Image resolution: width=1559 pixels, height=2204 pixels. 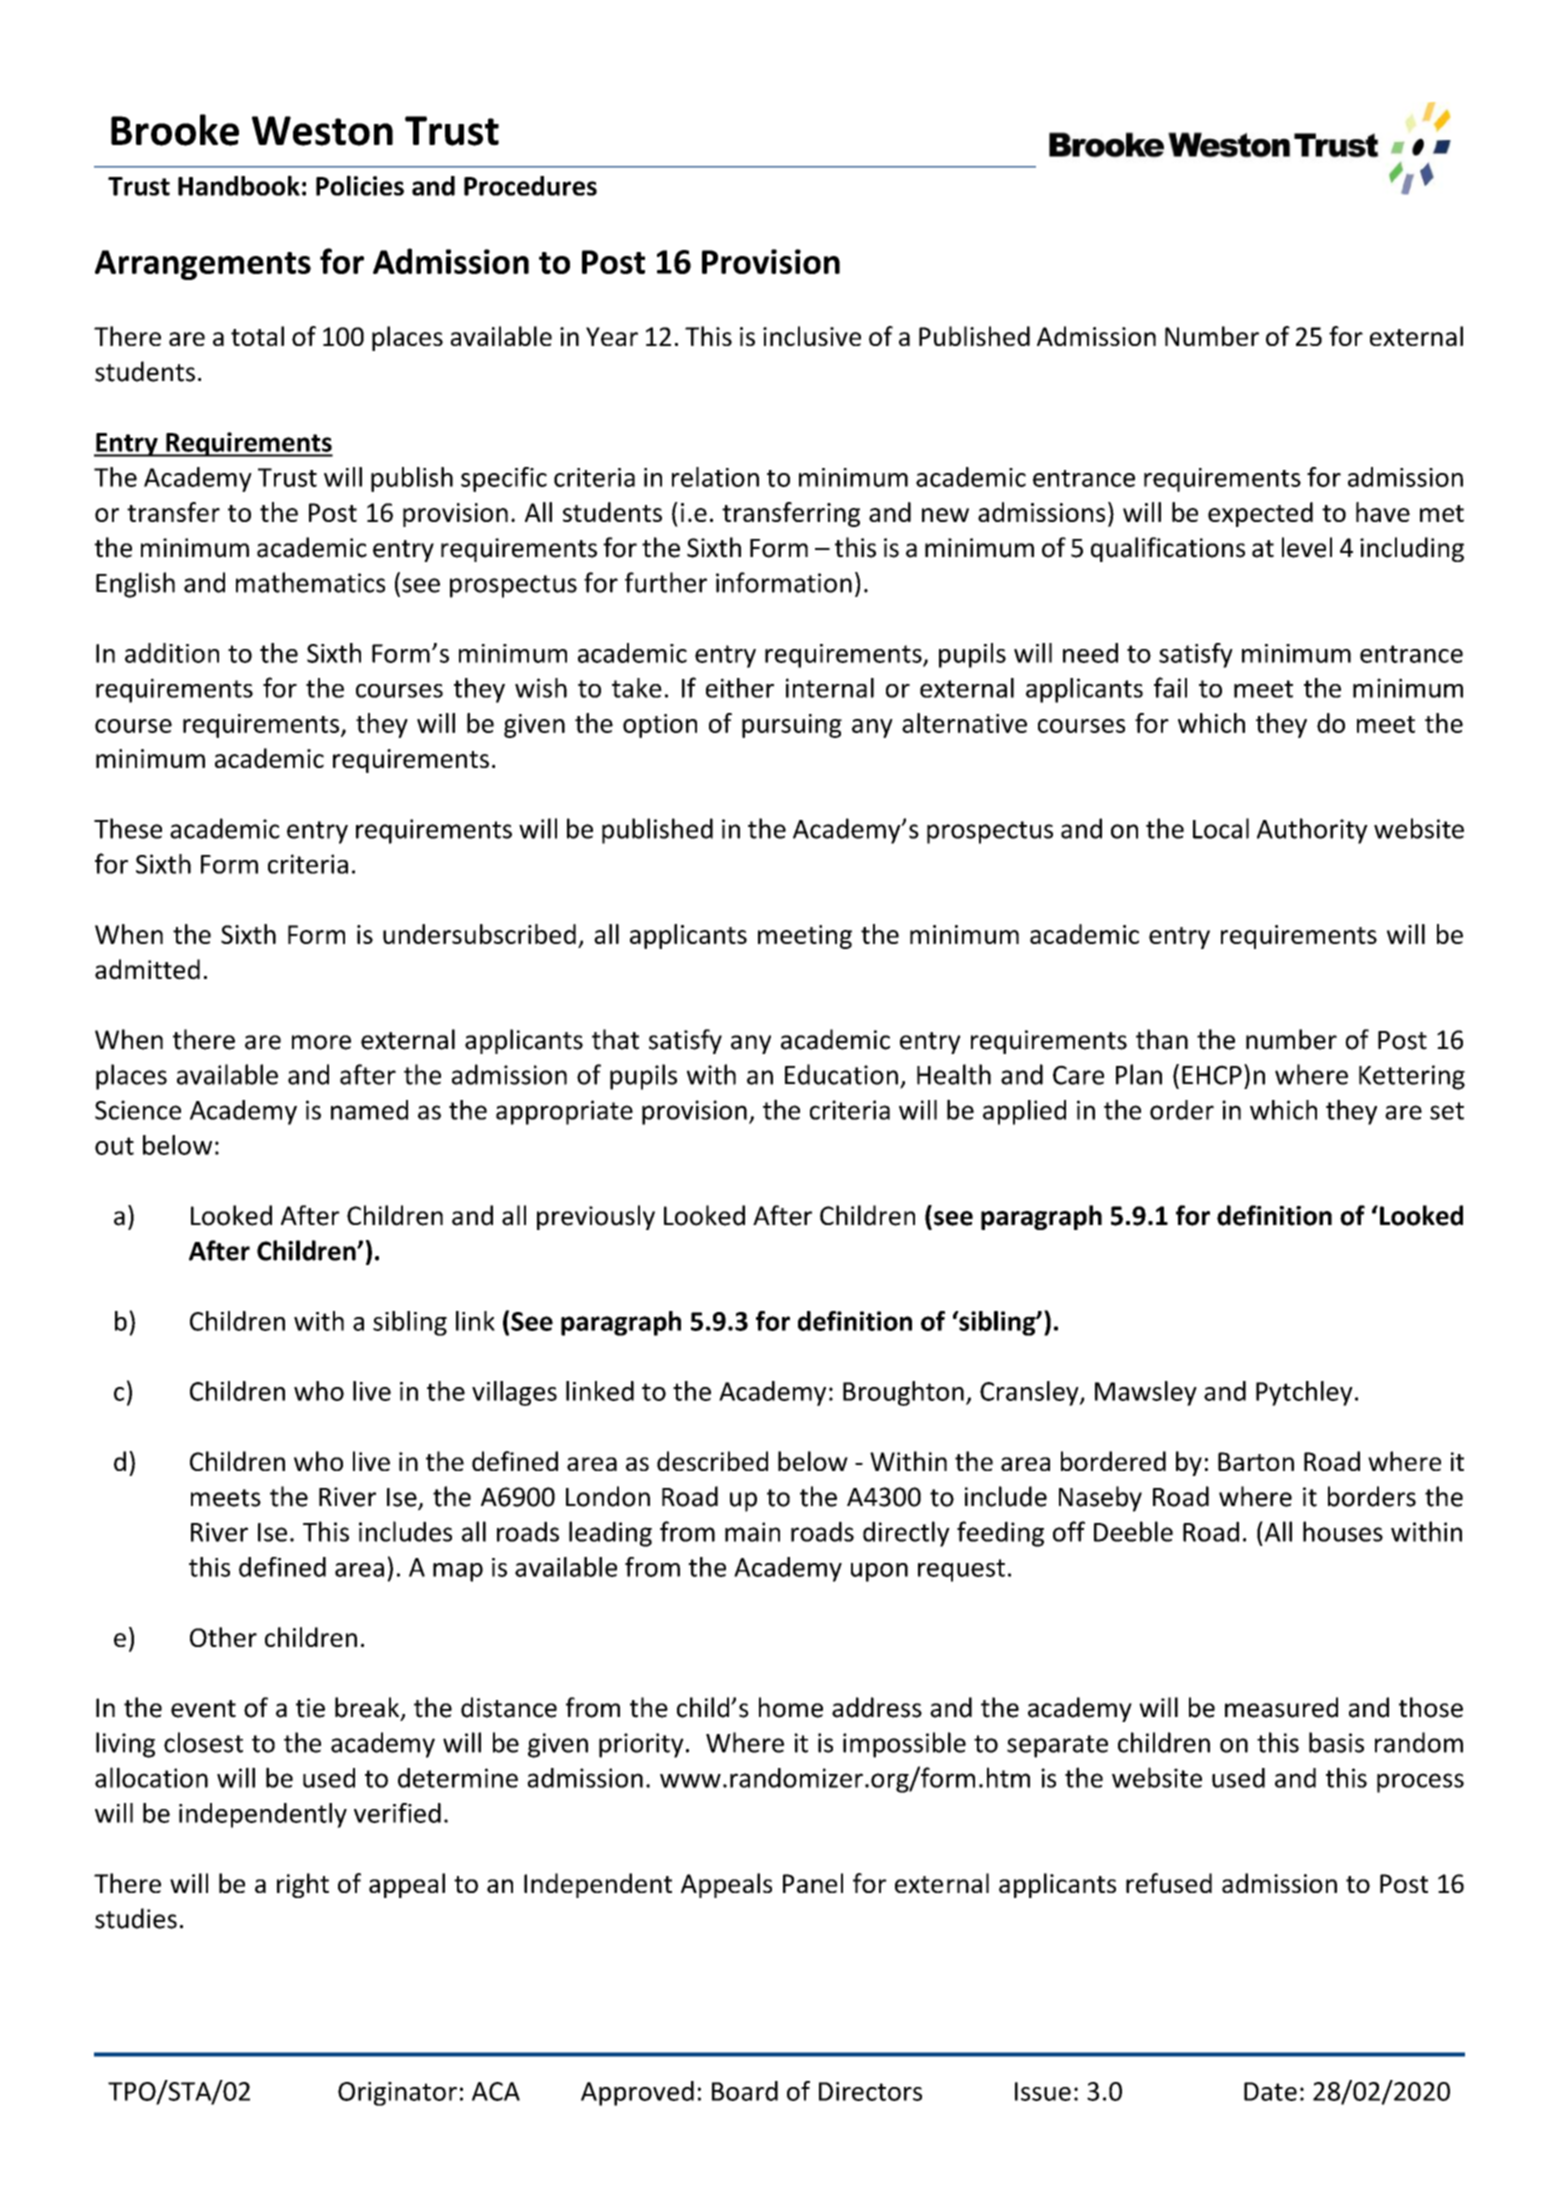 What do you see at coordinates (1260, 514) in the screenshot?
I see `expected` at bounding box center [1260, 514].
